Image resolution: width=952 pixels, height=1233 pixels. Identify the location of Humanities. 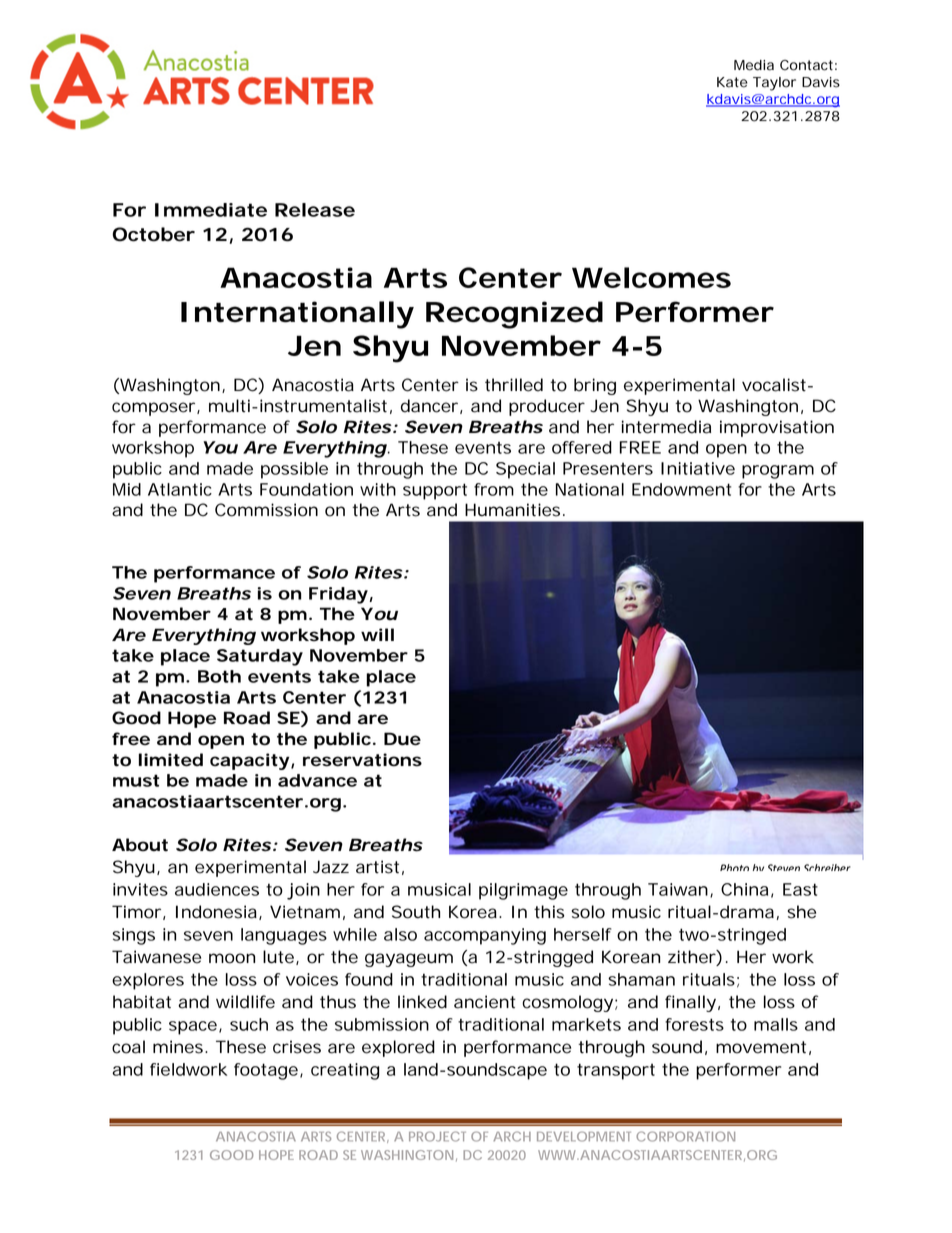
(515, 510).
